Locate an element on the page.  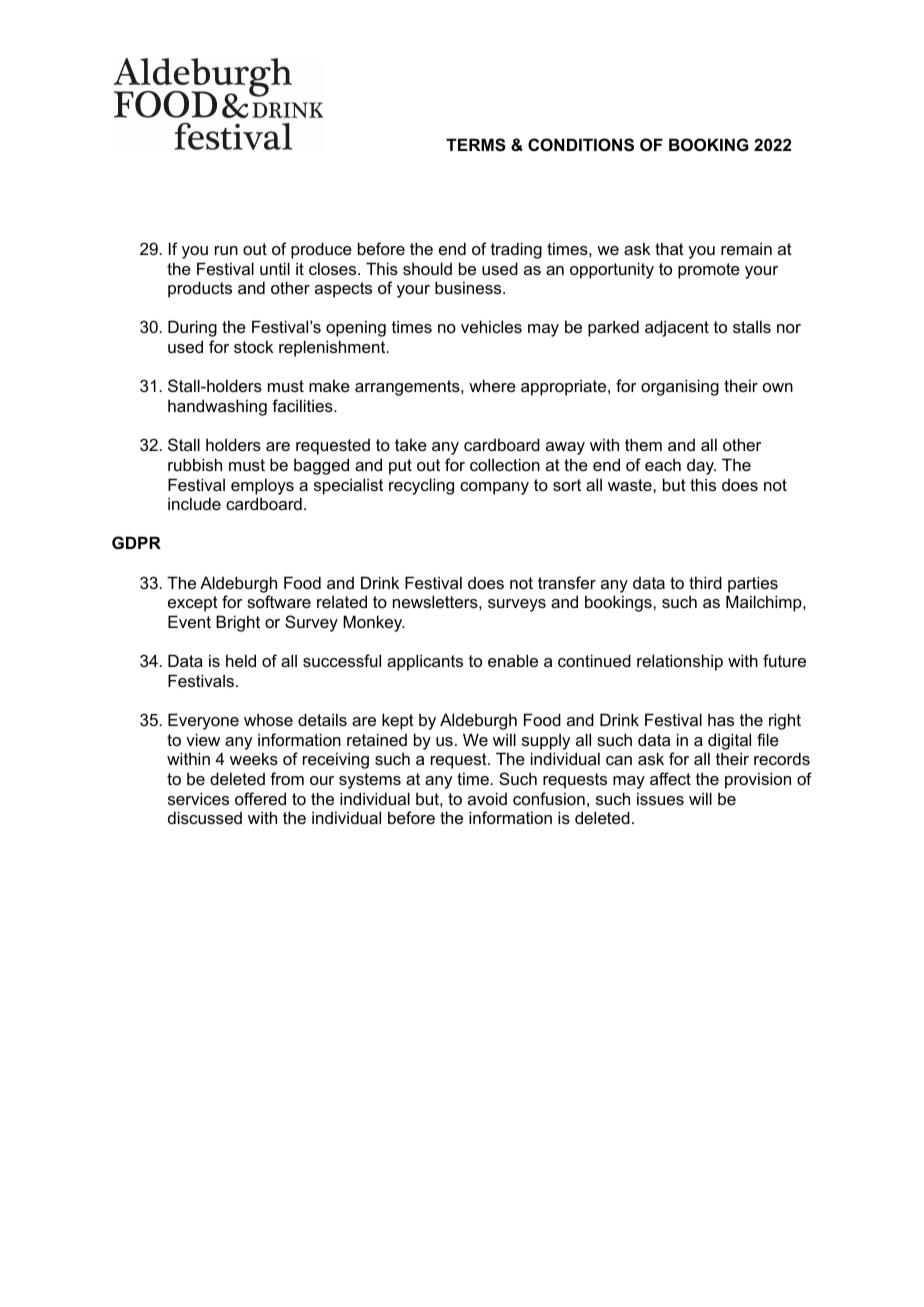
run is located at coordinates (226, 250).
